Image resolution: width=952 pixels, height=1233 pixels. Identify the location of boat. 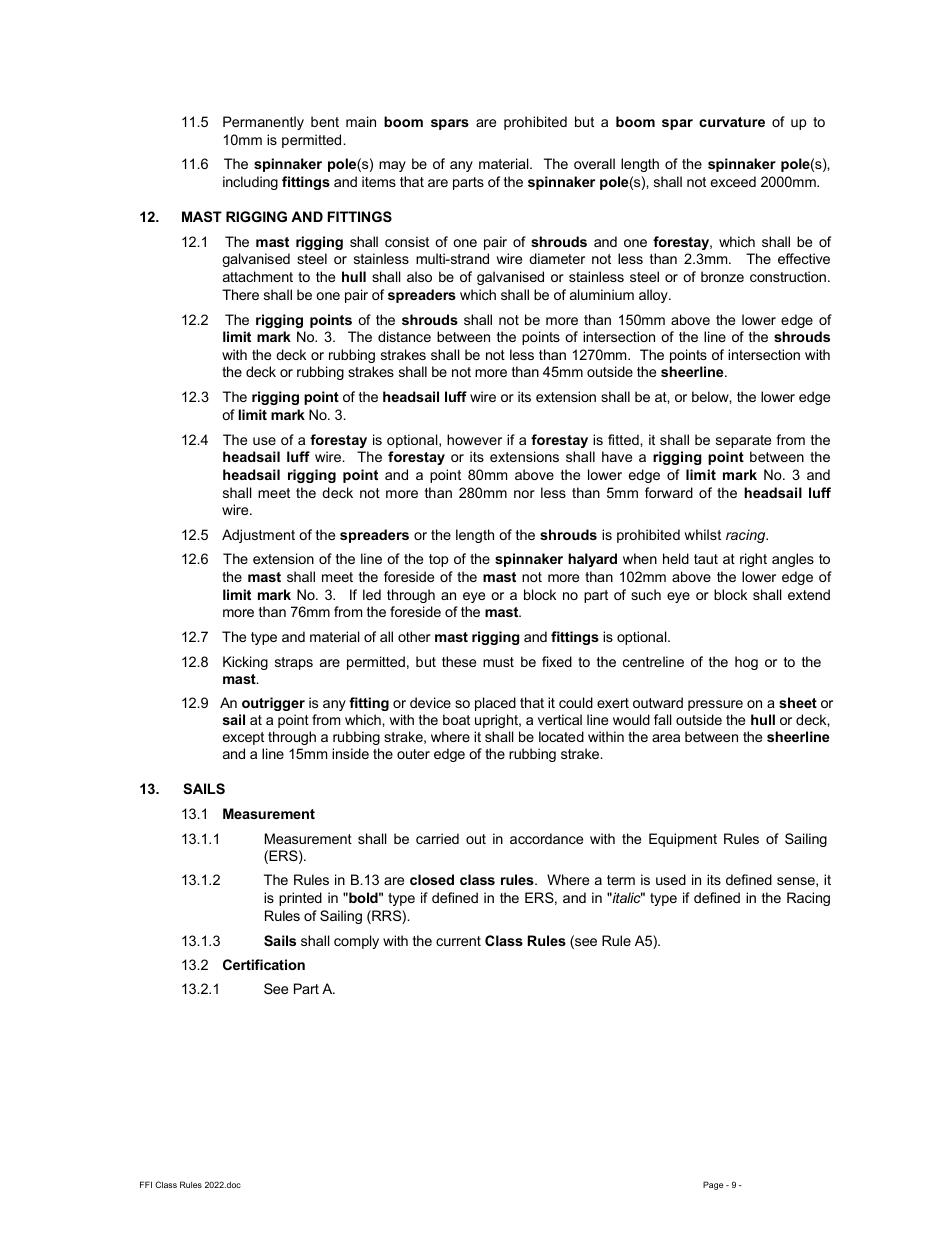
(456, 719).
